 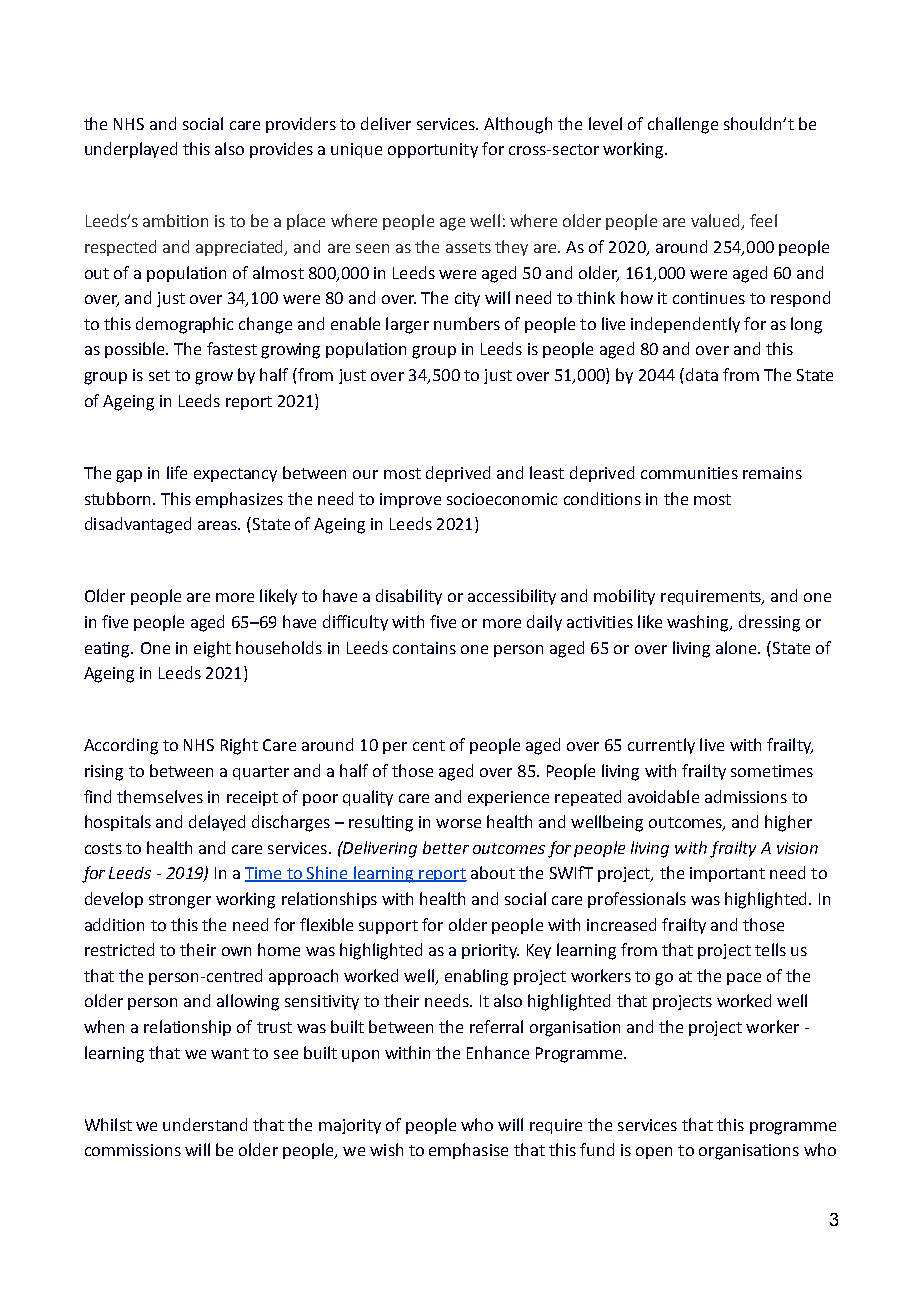 What do you see at coordinates (212, 649) in the document?
I see `eight` at bounding box center [212, 649].
